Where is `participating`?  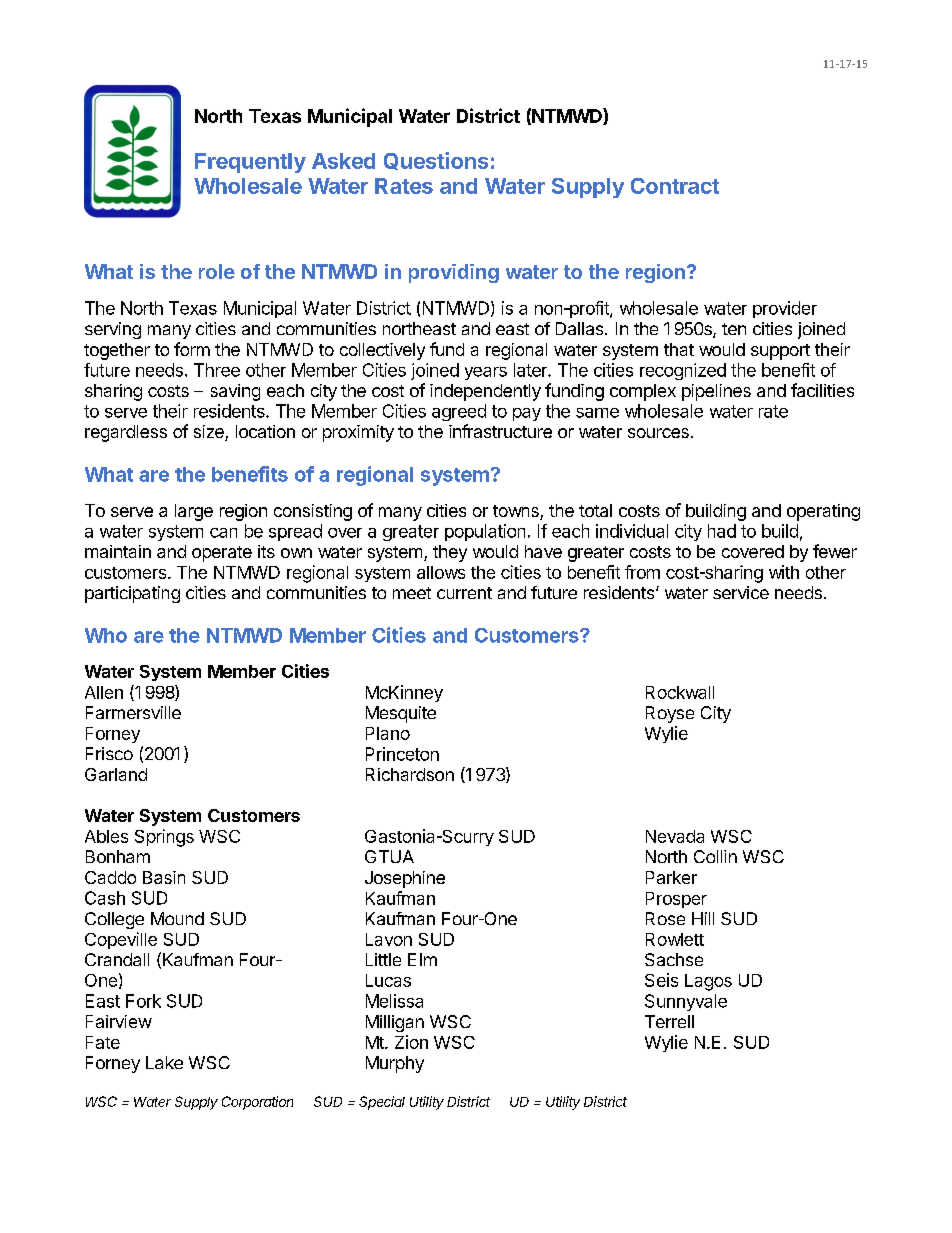
participating is located at coordinates (132, 594).
